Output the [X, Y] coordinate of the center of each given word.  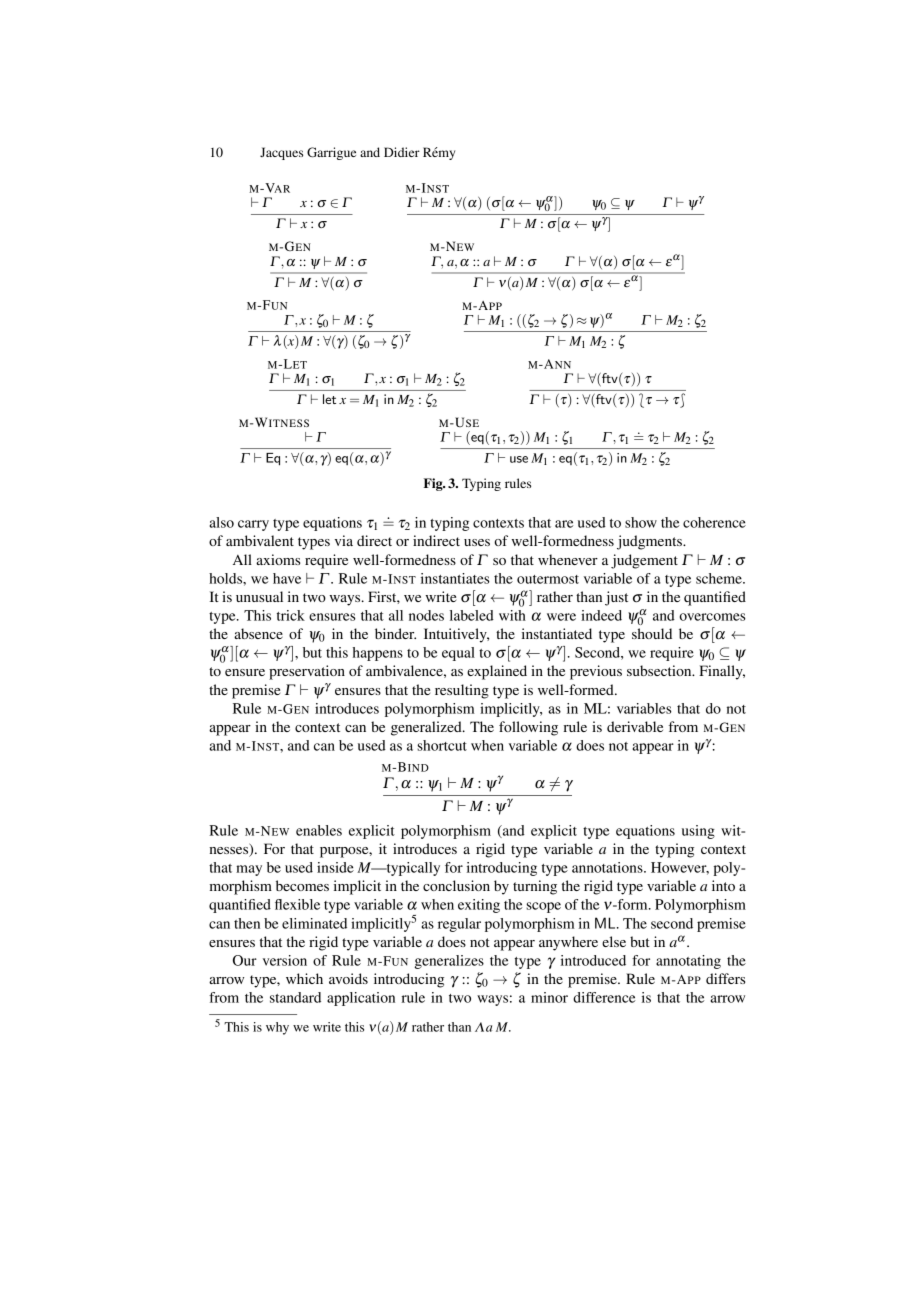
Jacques [281, 153]
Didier [402, 152]
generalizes [449, 962]
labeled [472, 615]
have [287, 578]
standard [295, 997]
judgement [644, 561]
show [641, 522]
